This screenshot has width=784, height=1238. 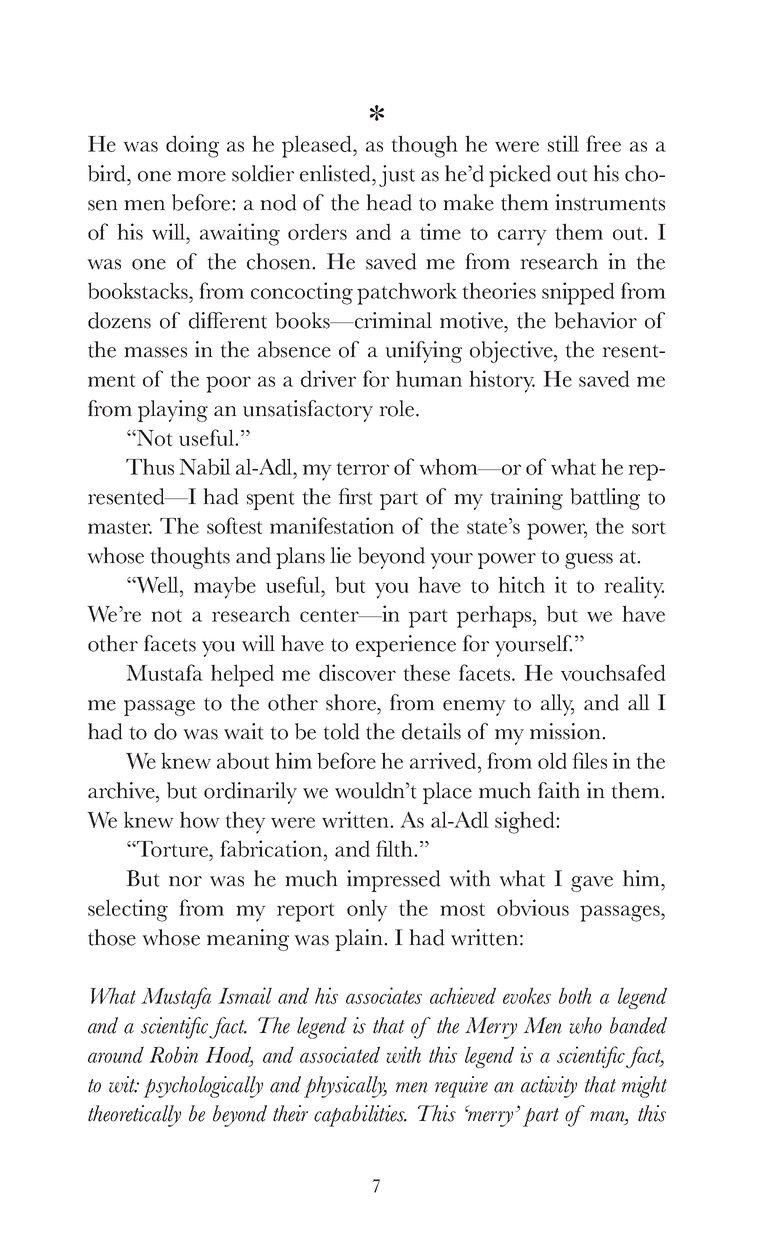 What do you see at coordinates (603, 143) in the screenshot?
I see `free` at bounding box center [603, 143].
